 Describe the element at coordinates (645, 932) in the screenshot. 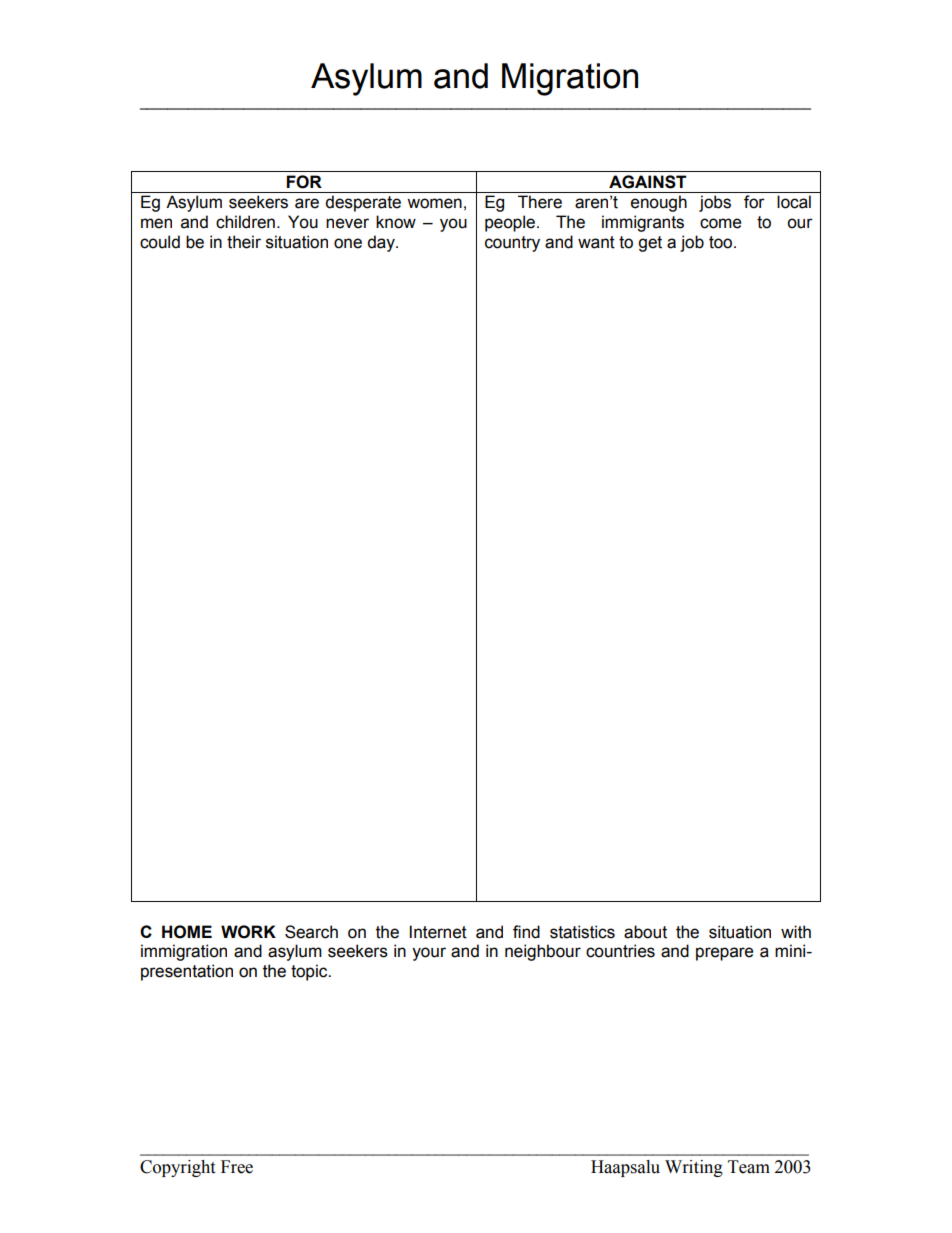

I see `about` at that location.
